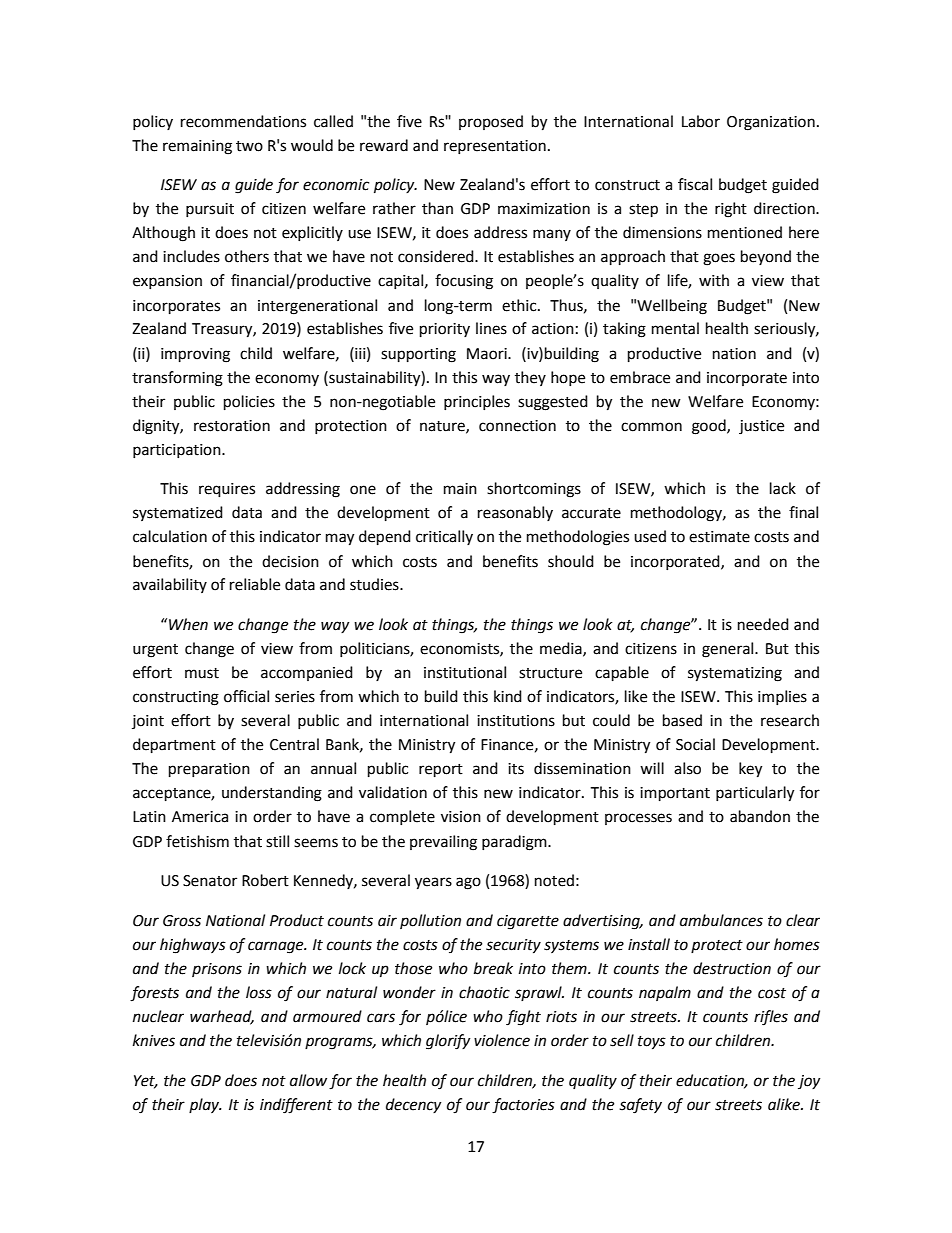  Describe the element at coordinates (249, 146) in the page. I see `two` at that location.
